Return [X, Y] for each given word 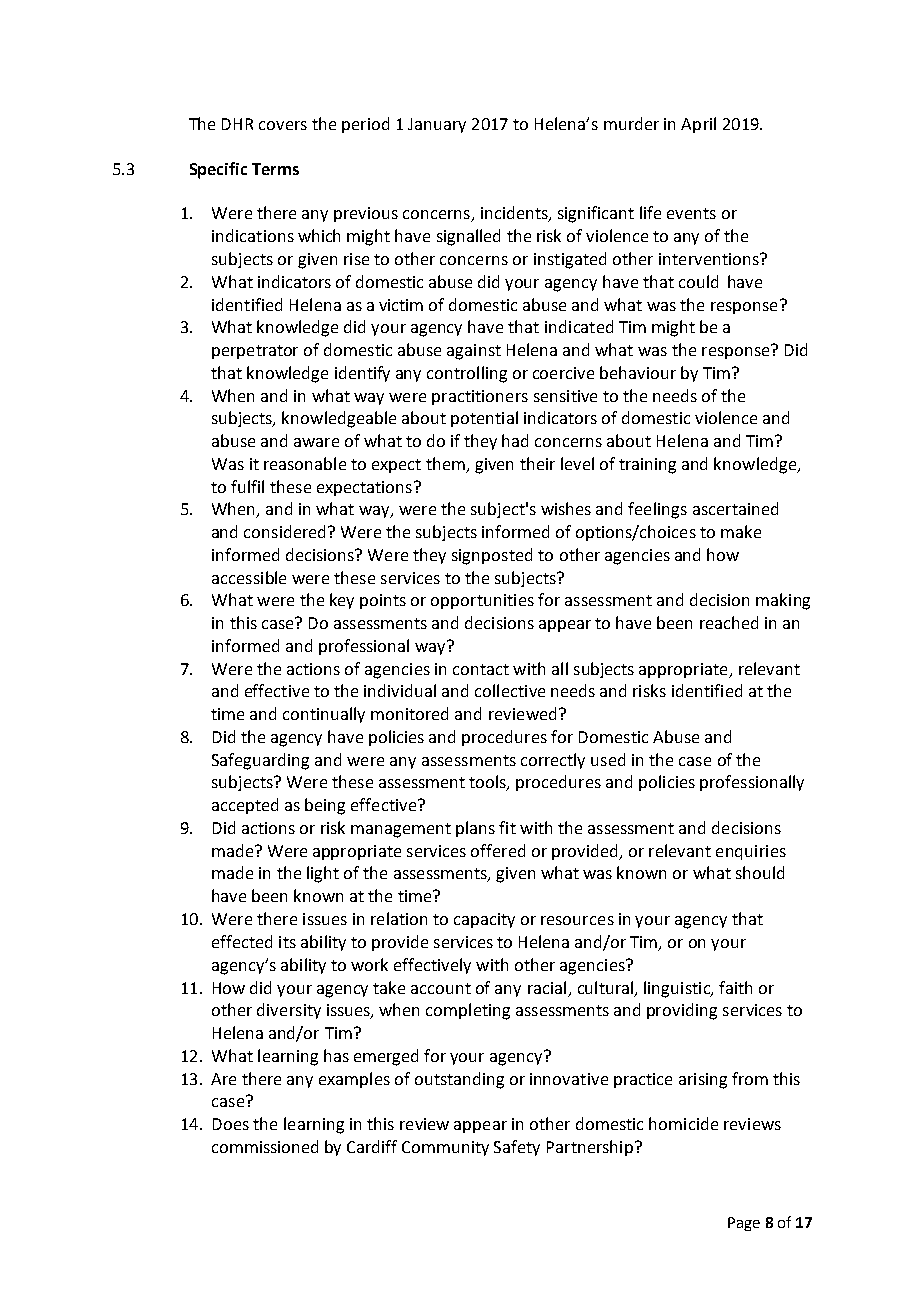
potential [484, 419]
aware [316, 442]
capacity [484, 920]
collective [510, 690]
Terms [275, 169]
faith [735, 987]
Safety [517, 1148]
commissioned [265, 1146]
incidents [515, 214]
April [698, 125]
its [287, 942]
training [647, 466]
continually [324, 715]
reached [729, 622]
